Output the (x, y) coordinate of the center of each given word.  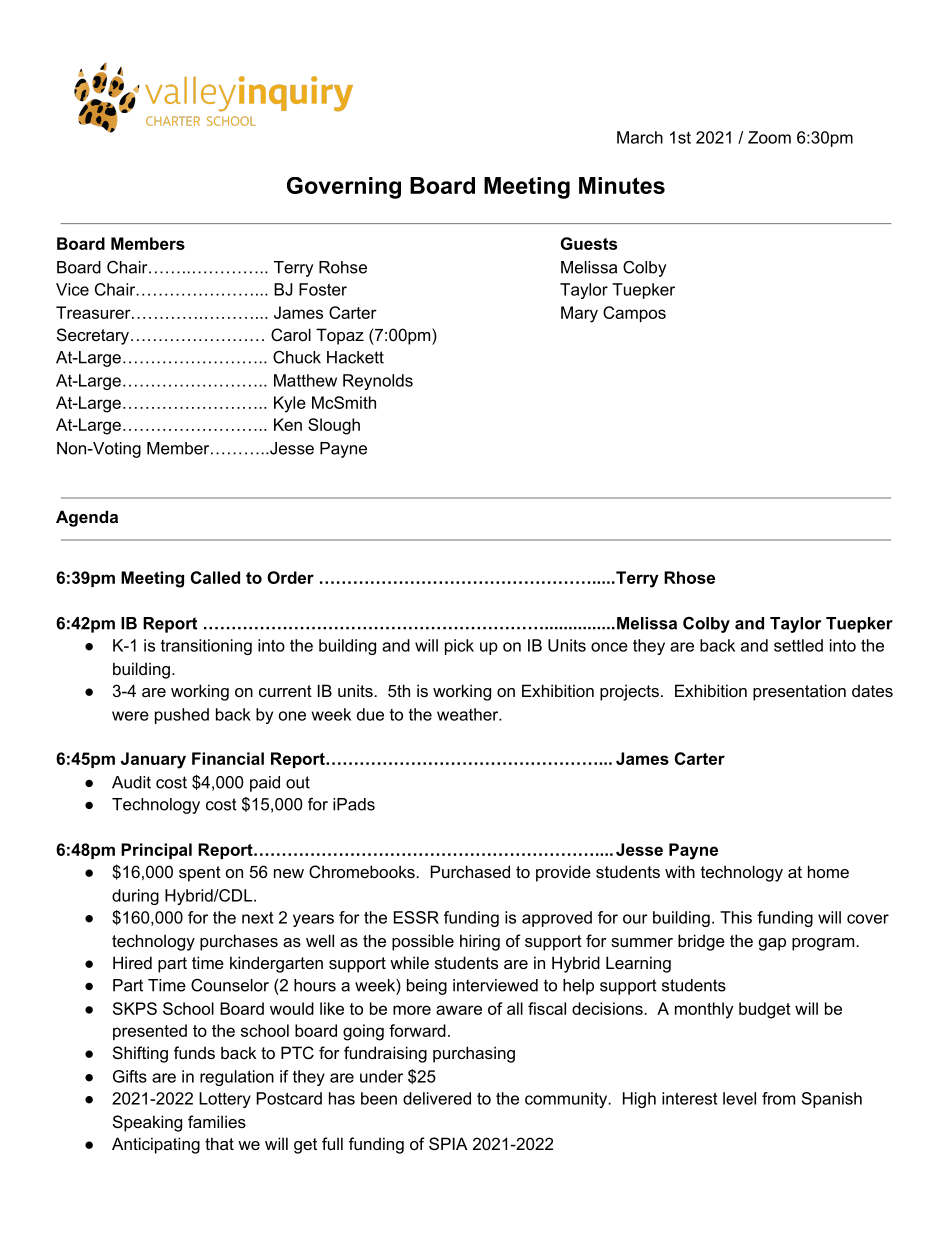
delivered (437, 1098)
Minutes (622, 185)
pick (459, 647)
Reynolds (378, 382)
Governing (344, 188)
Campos (634, 314)
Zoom (769, 137)
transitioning (206, 647)
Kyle (290, 404)
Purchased (470, 871)
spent (200, 874)
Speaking (147, 1123)
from (778, 1098)
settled (798, 645)
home (828, 871)
